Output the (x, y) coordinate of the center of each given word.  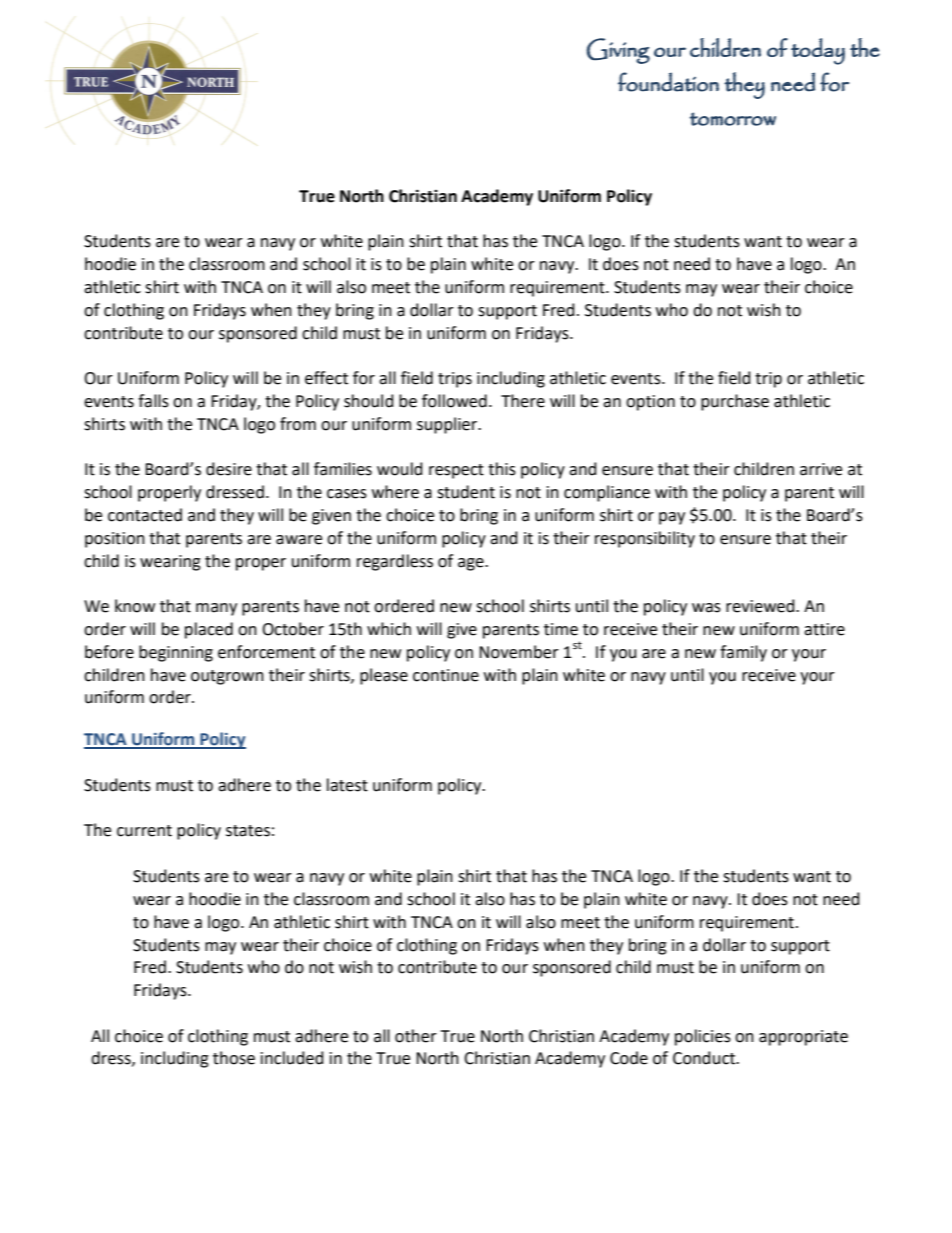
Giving (618, 51)
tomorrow (733, 119)
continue (446, 675)
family (743, 653)
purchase (735, 402)
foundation (668, 82)
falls (153, 401)
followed (454, 401)
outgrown (227, 677)
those (234, 1058)
